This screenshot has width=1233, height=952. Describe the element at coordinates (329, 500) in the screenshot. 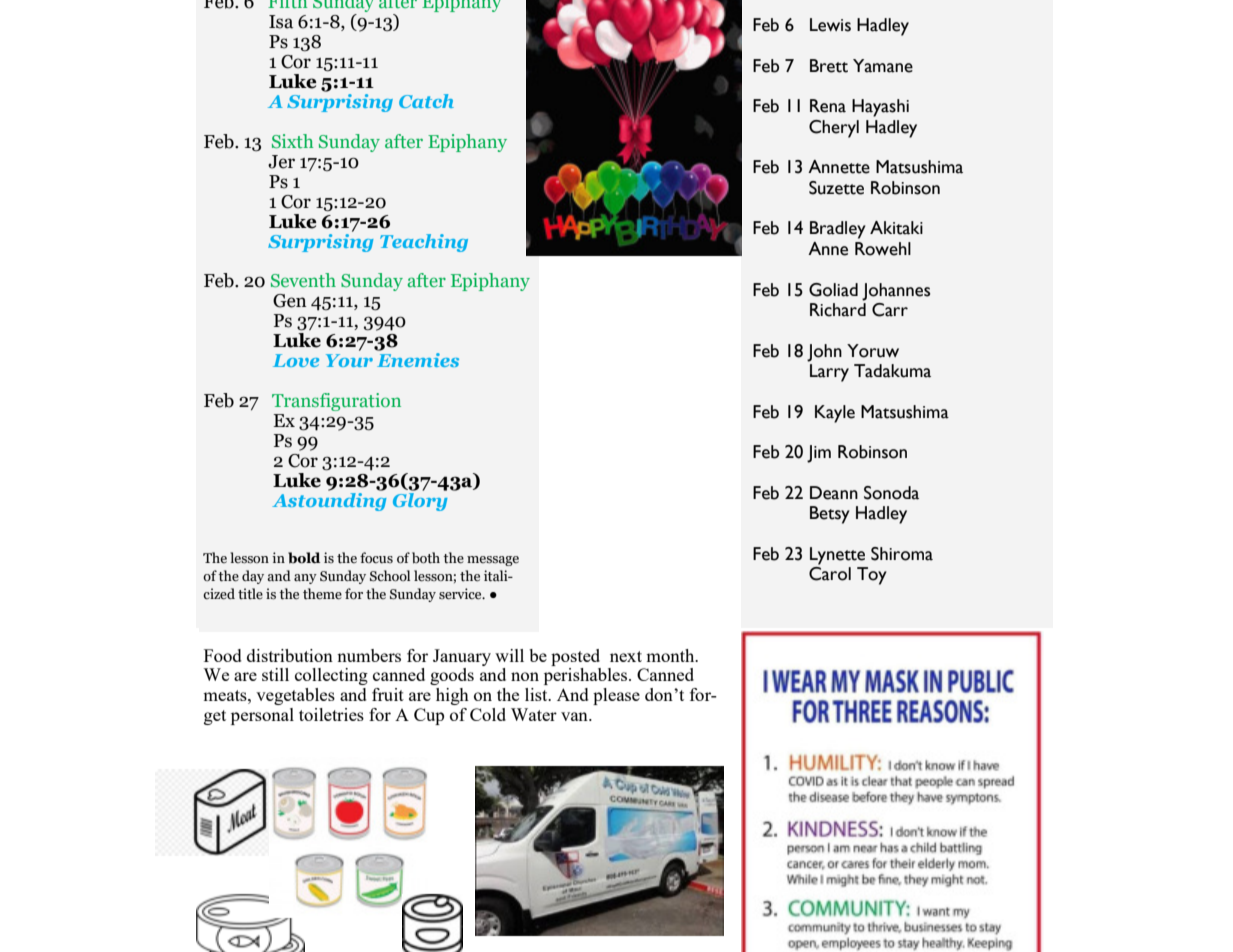

I see `Astounding` at that location.
